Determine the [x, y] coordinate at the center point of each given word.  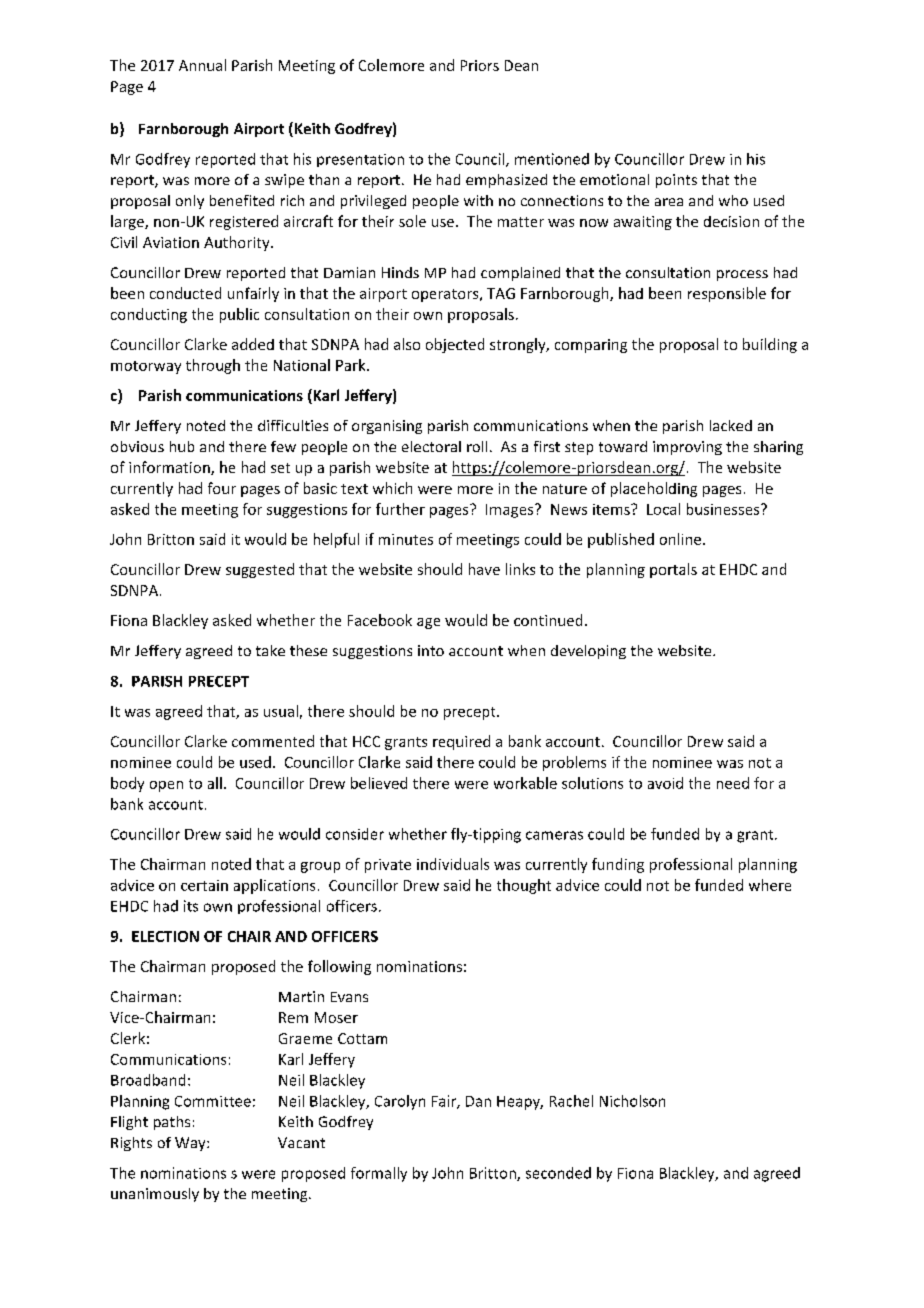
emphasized [506, 181]
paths [172, 1123]
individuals [453, 864]
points [676, 181]
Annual [202, 65]
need [733, 783]
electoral [431, 446]
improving [687, 448]
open [166, 786]
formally [379, 1174]
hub [182, 446]
